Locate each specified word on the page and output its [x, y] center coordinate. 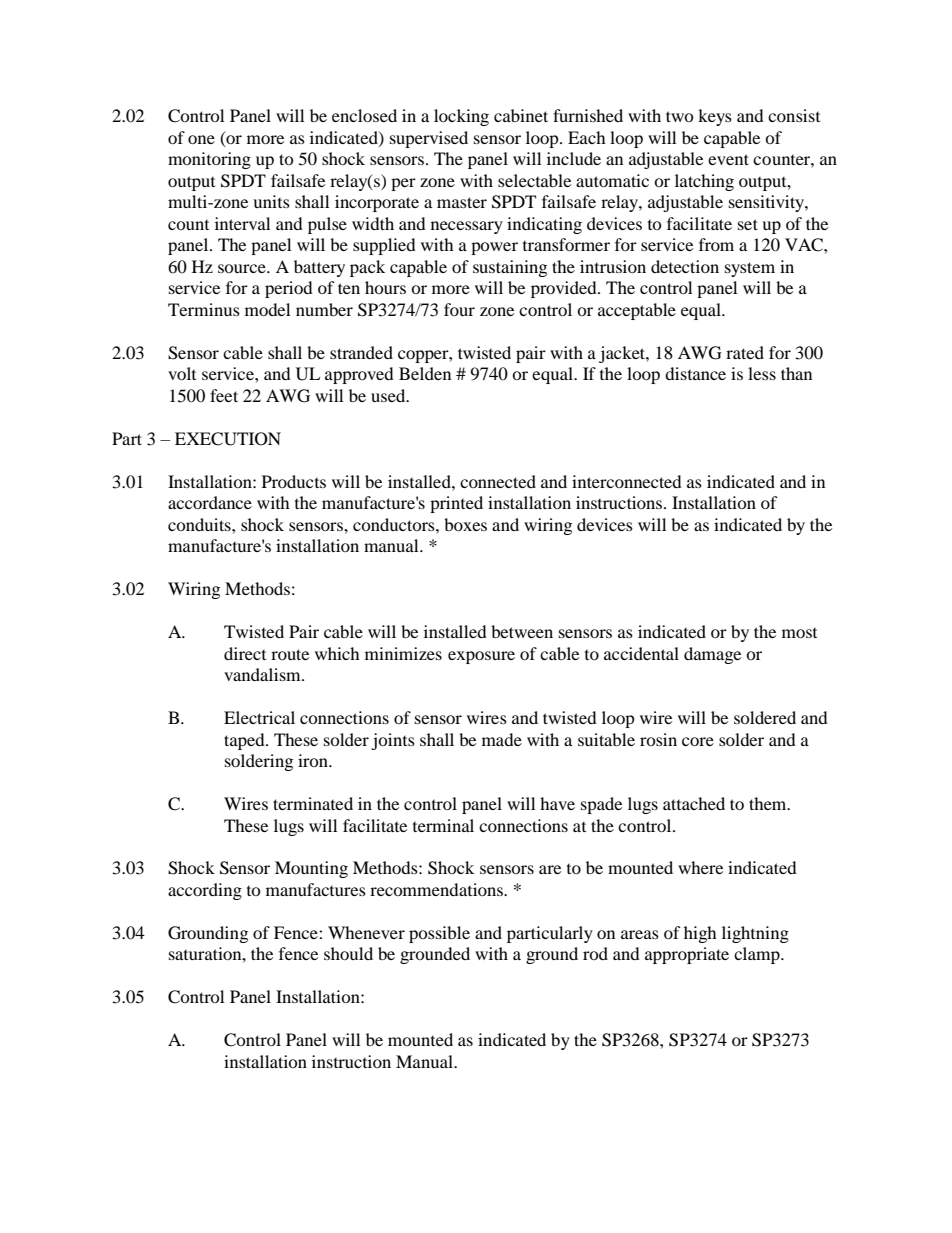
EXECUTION [228, 439]
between [522, 631]
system [750, 269]
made [502, 739]
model [267, 309]
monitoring [209, 160]
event [728, 159]
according [205, 891]
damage [712, 655]
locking [461, 117]
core [698, 741]
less [762, 373]
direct [245, 653]
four [459, 309]
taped [245, 741]
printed [456, 504]
